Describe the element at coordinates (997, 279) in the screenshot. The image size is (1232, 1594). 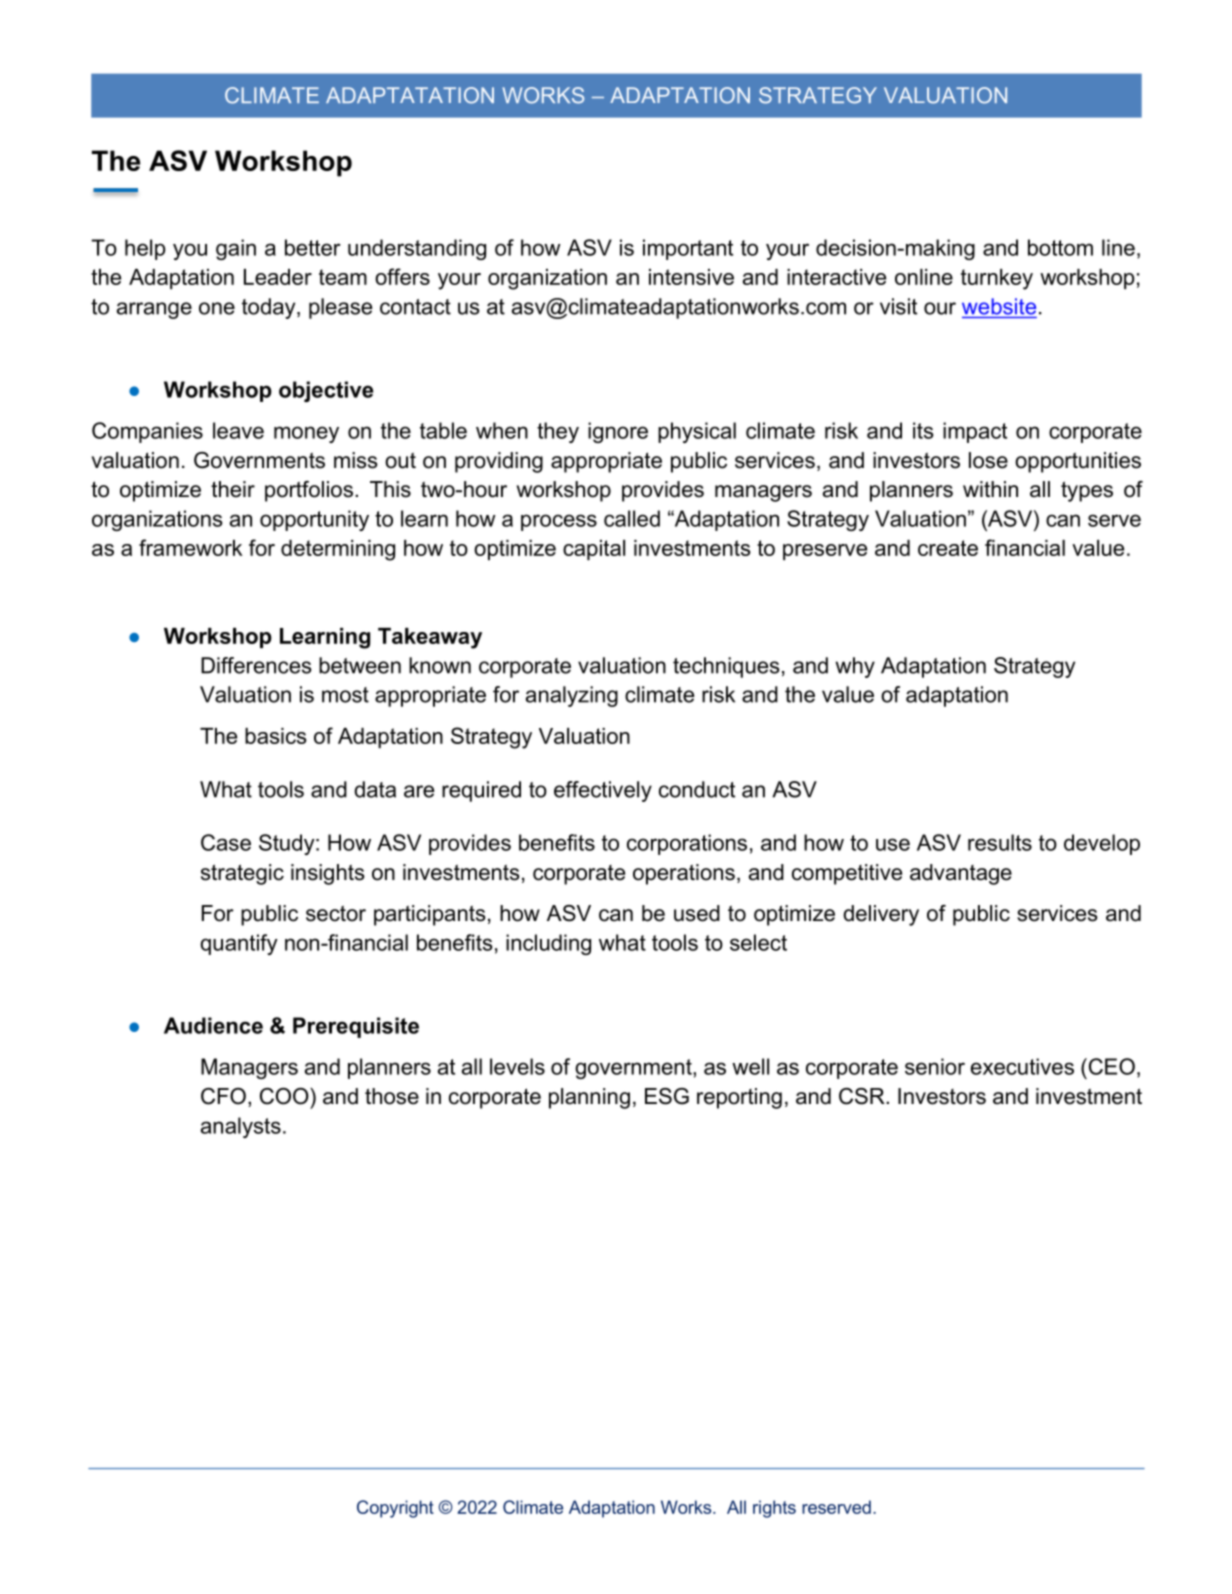
I see `turnkey` at that location.
